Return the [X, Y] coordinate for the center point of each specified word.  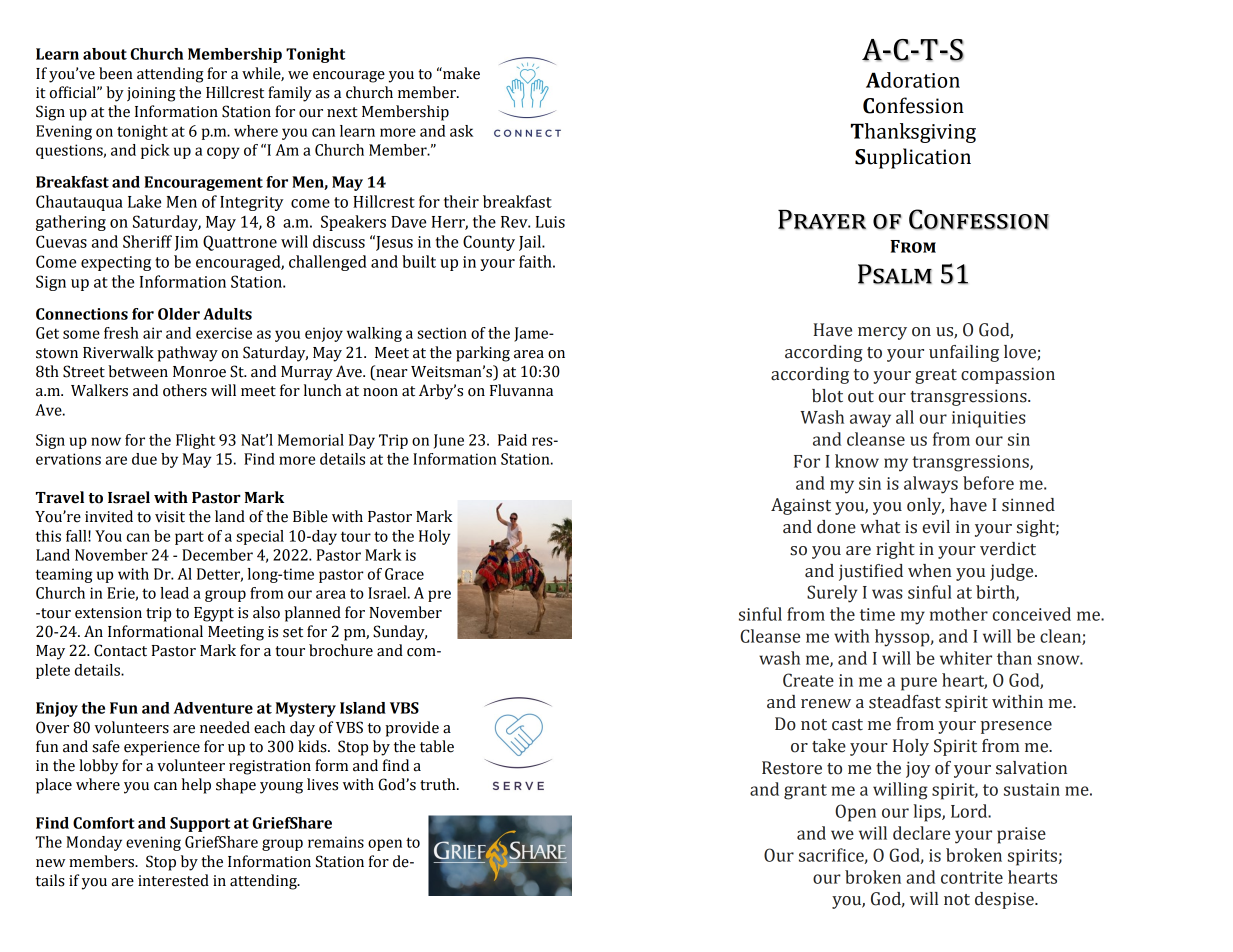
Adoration [913, 80]
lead [174, 593]
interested [173, 880]
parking [483, 354]
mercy [882, 333]
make [460, 73]
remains [336, 842]
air [152, 333]
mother [959, 614]
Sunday [400, 633]
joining [151, 94]
